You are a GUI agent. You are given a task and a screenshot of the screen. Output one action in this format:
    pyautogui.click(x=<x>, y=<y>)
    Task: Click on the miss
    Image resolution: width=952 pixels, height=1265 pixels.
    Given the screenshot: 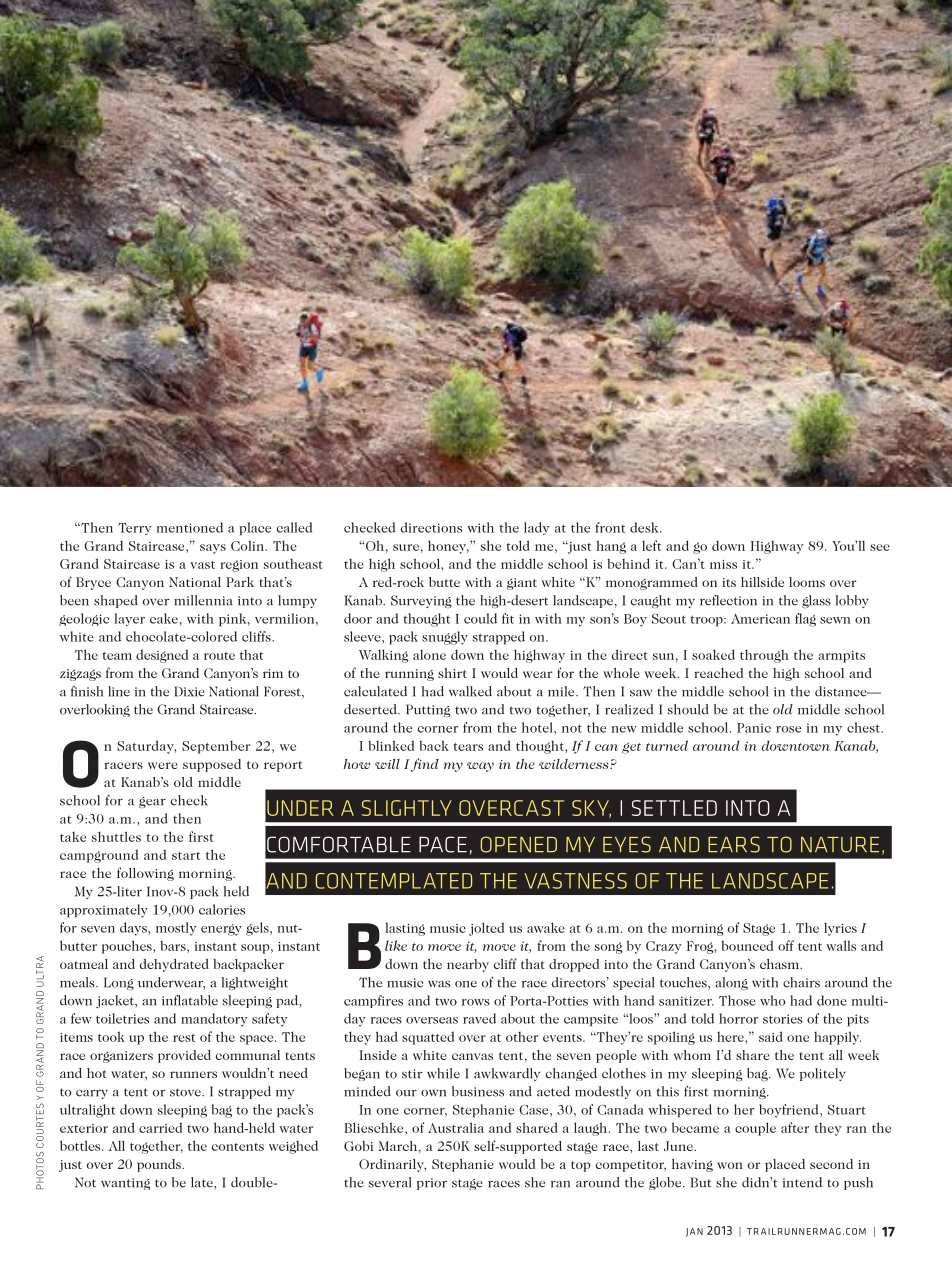 What is the action you would take?
    pyautogui.click(x=723, y=564)
